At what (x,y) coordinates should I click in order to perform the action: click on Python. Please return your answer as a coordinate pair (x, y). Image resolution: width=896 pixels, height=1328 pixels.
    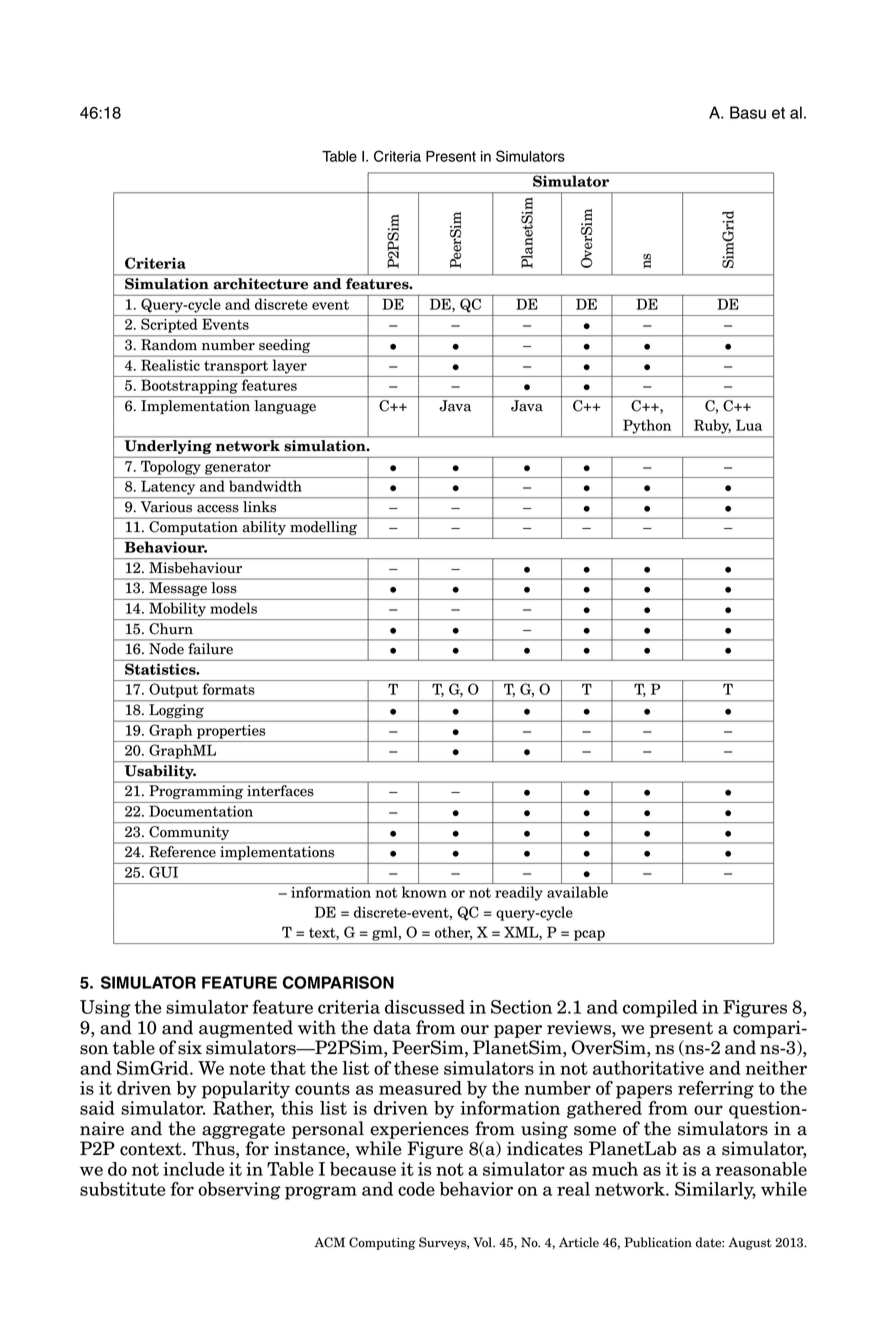
    Looking at the image, I should click on (647, 426).
